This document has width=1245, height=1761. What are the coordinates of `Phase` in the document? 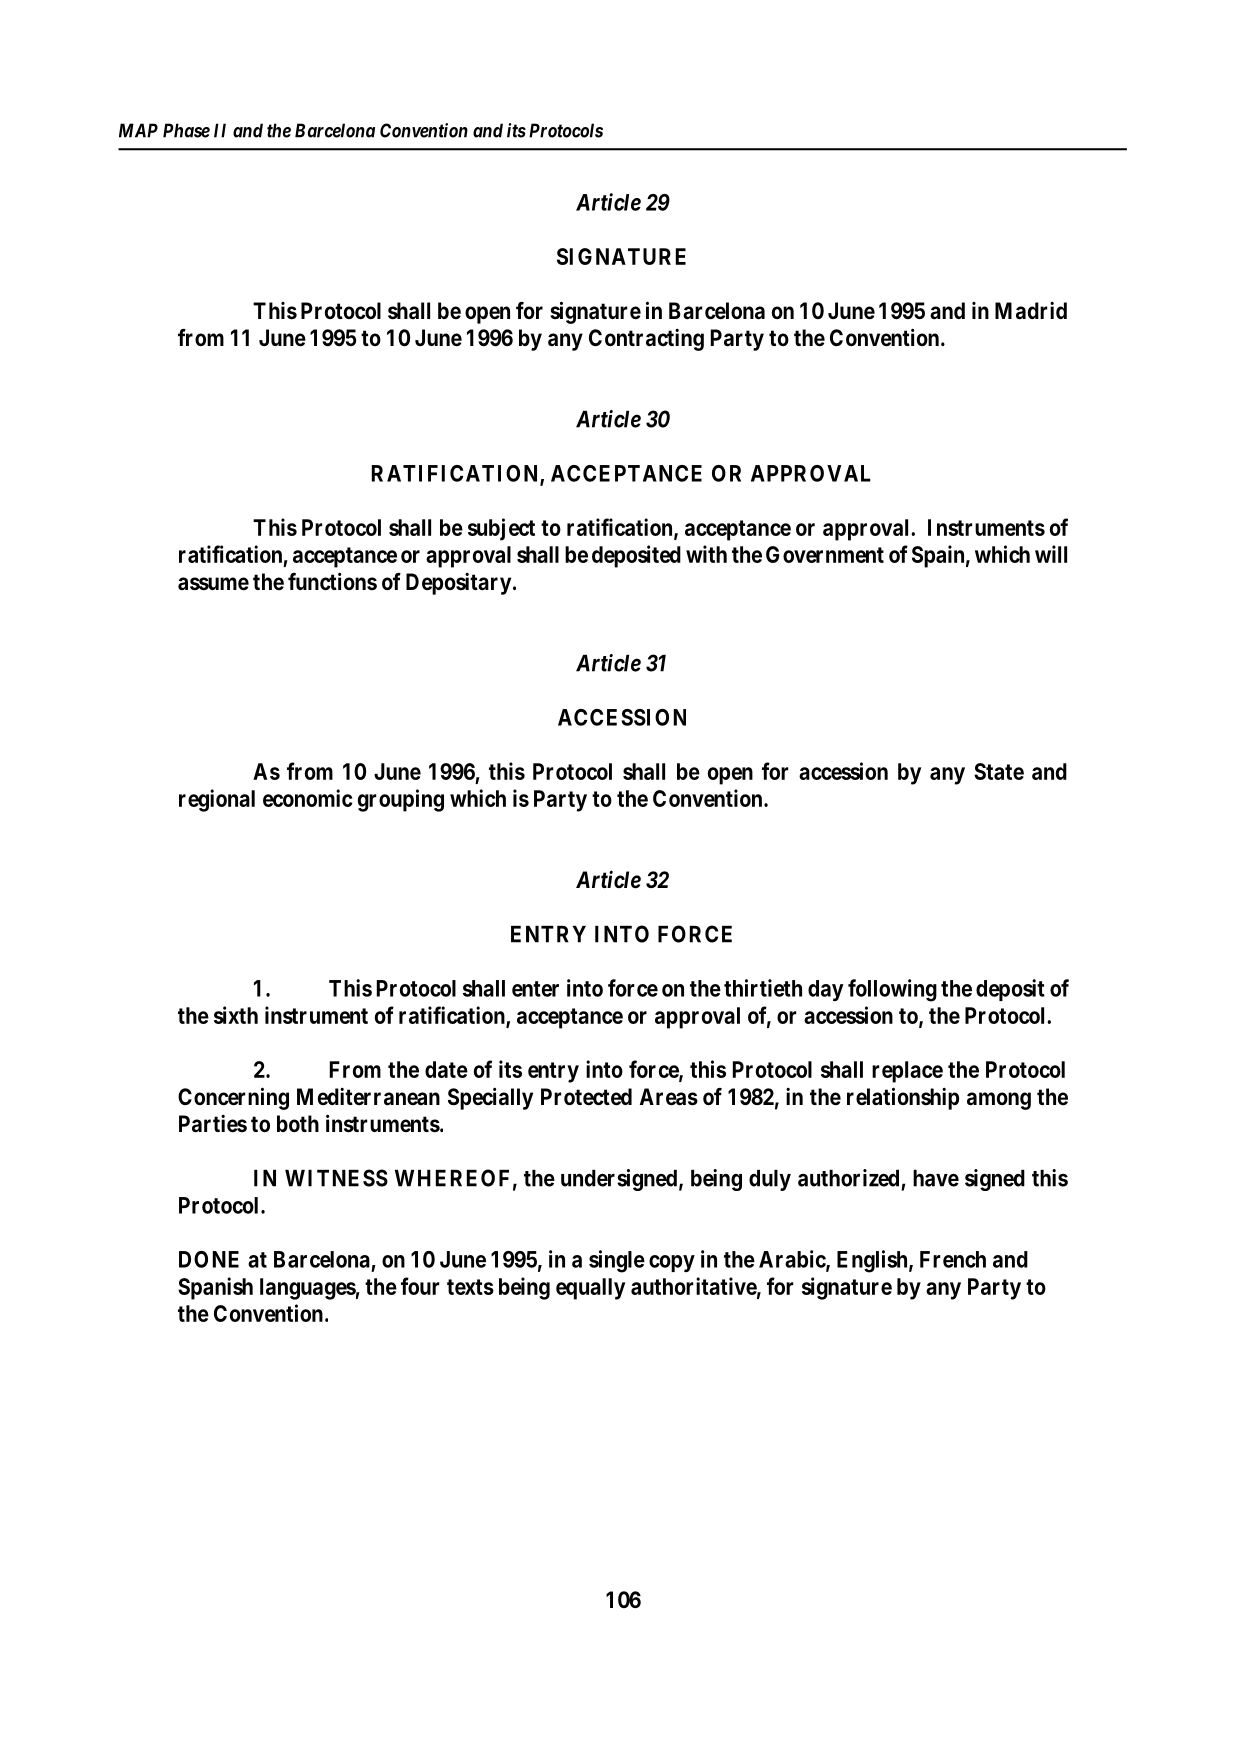 It's located at (186, 130).
